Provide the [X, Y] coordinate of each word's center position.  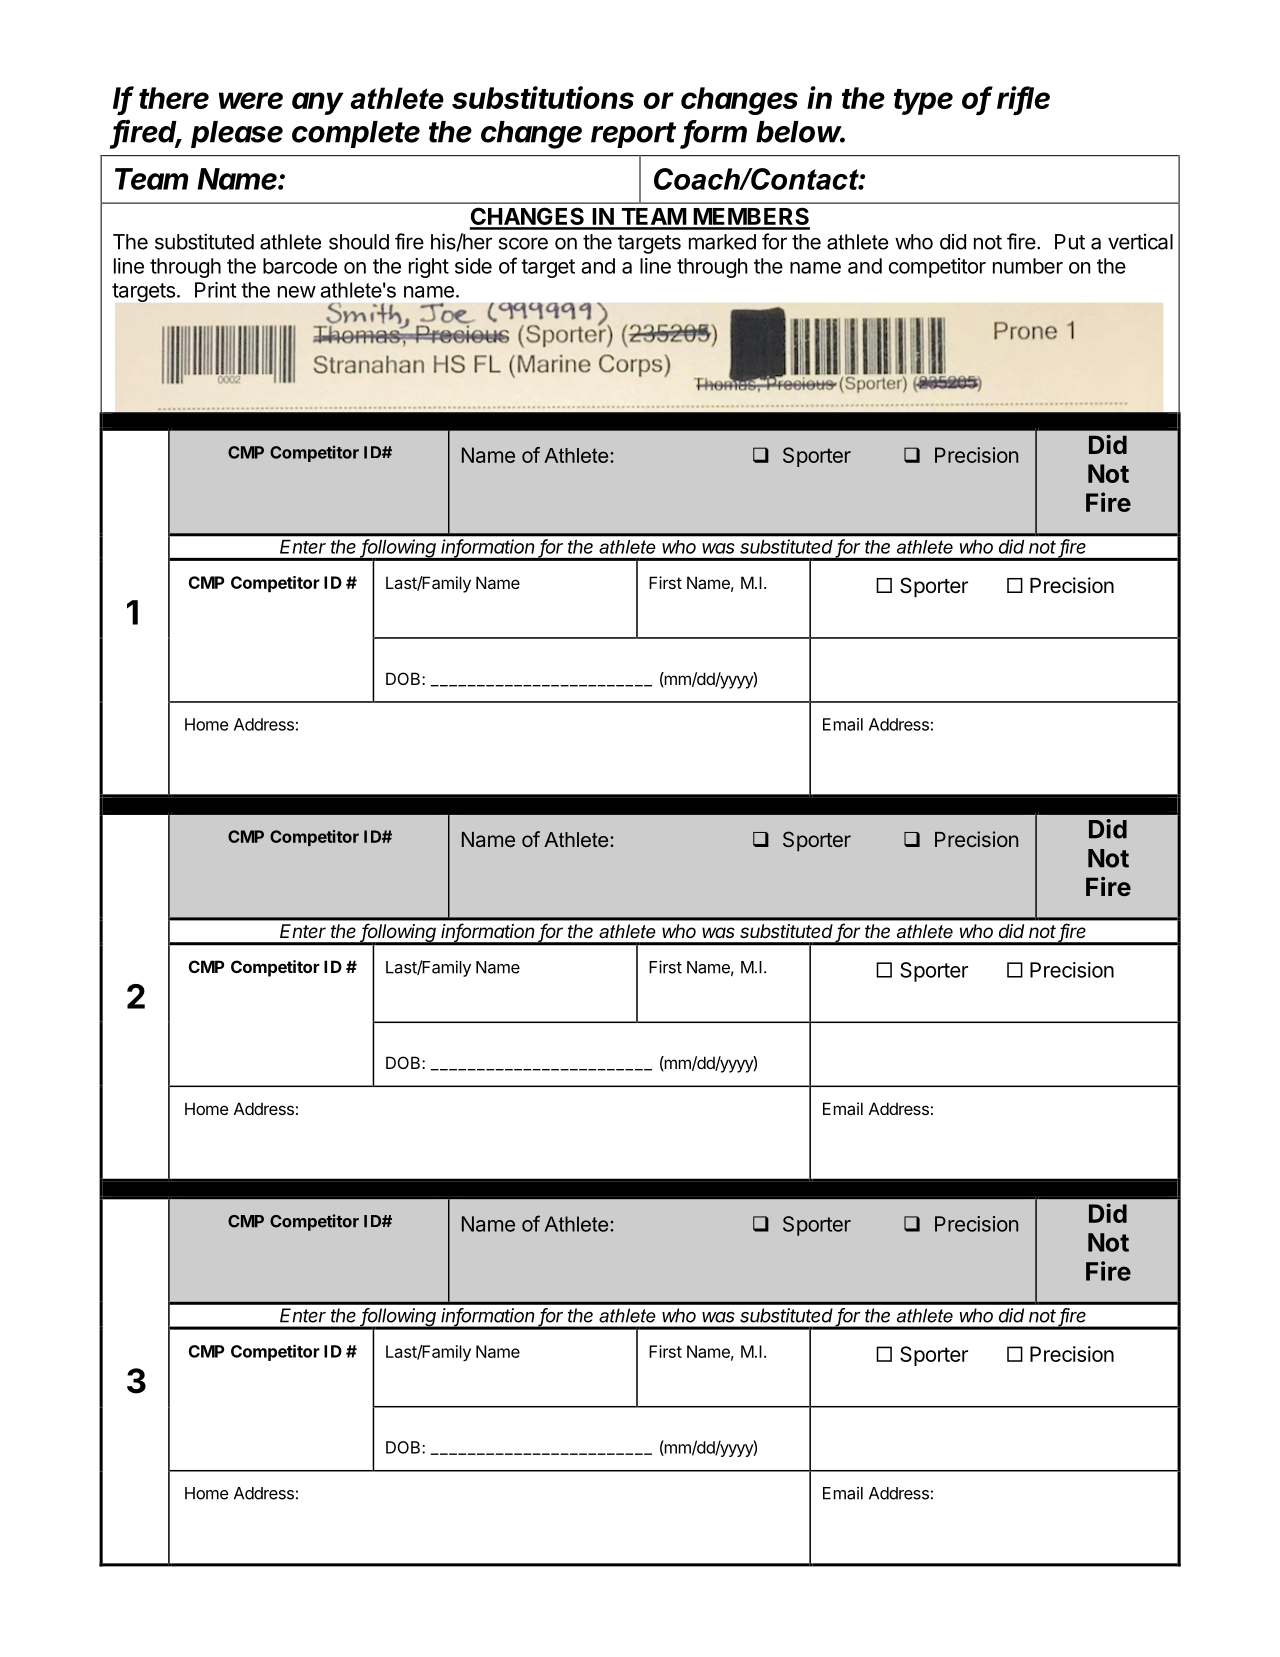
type [923, 102]
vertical [1140, 241]
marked [722, 242]
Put [1070, 242]
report [633, 135]
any [317, 103]
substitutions [543, 97]
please [237, 134]
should [359, 242]
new [297, 292]
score [523, 243]
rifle [1023, 99]
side [473, 266]
